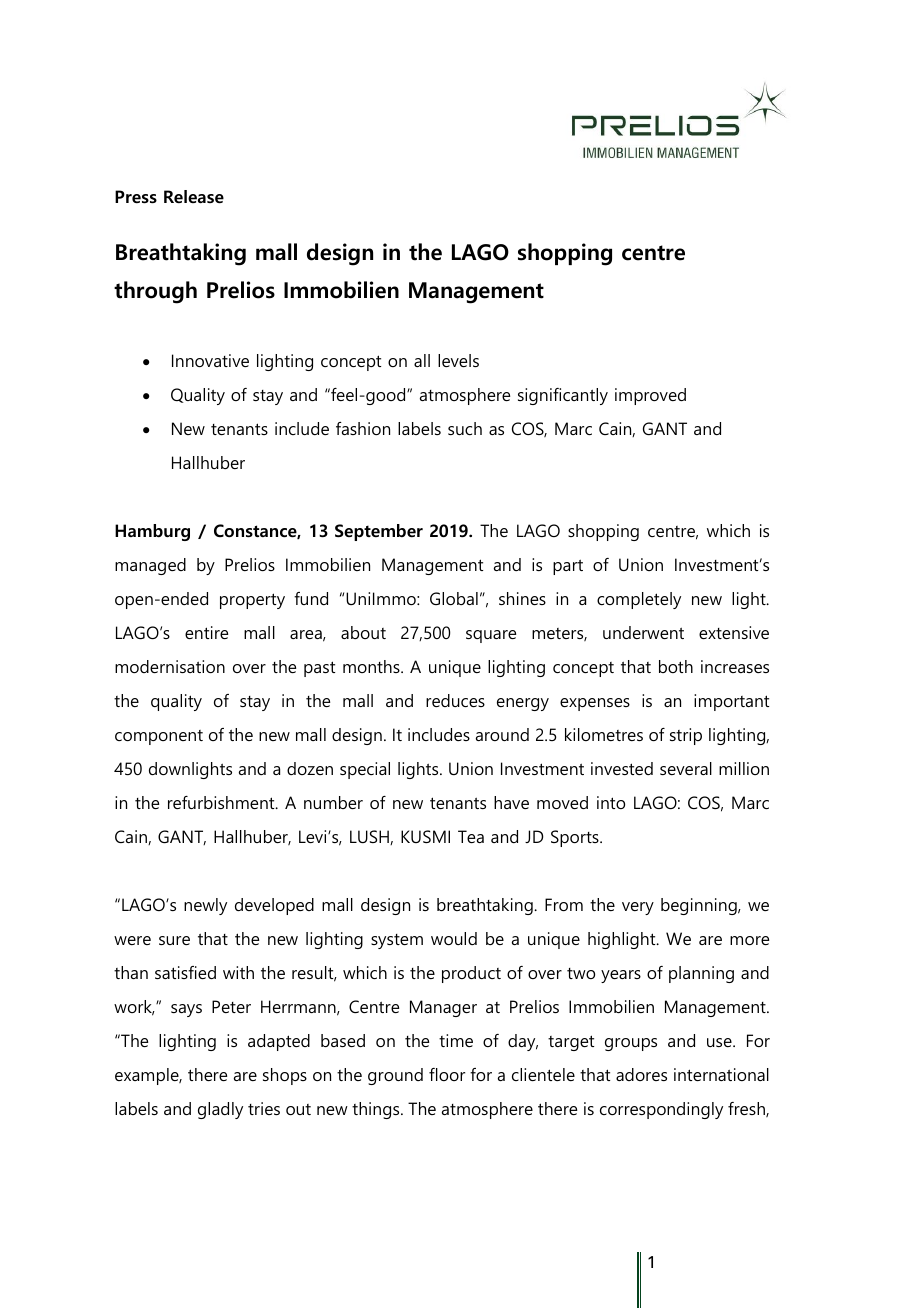 Image resolution: width=924 pixels, height=1308 pixels. I want to click on Release, so click(194, 197).
